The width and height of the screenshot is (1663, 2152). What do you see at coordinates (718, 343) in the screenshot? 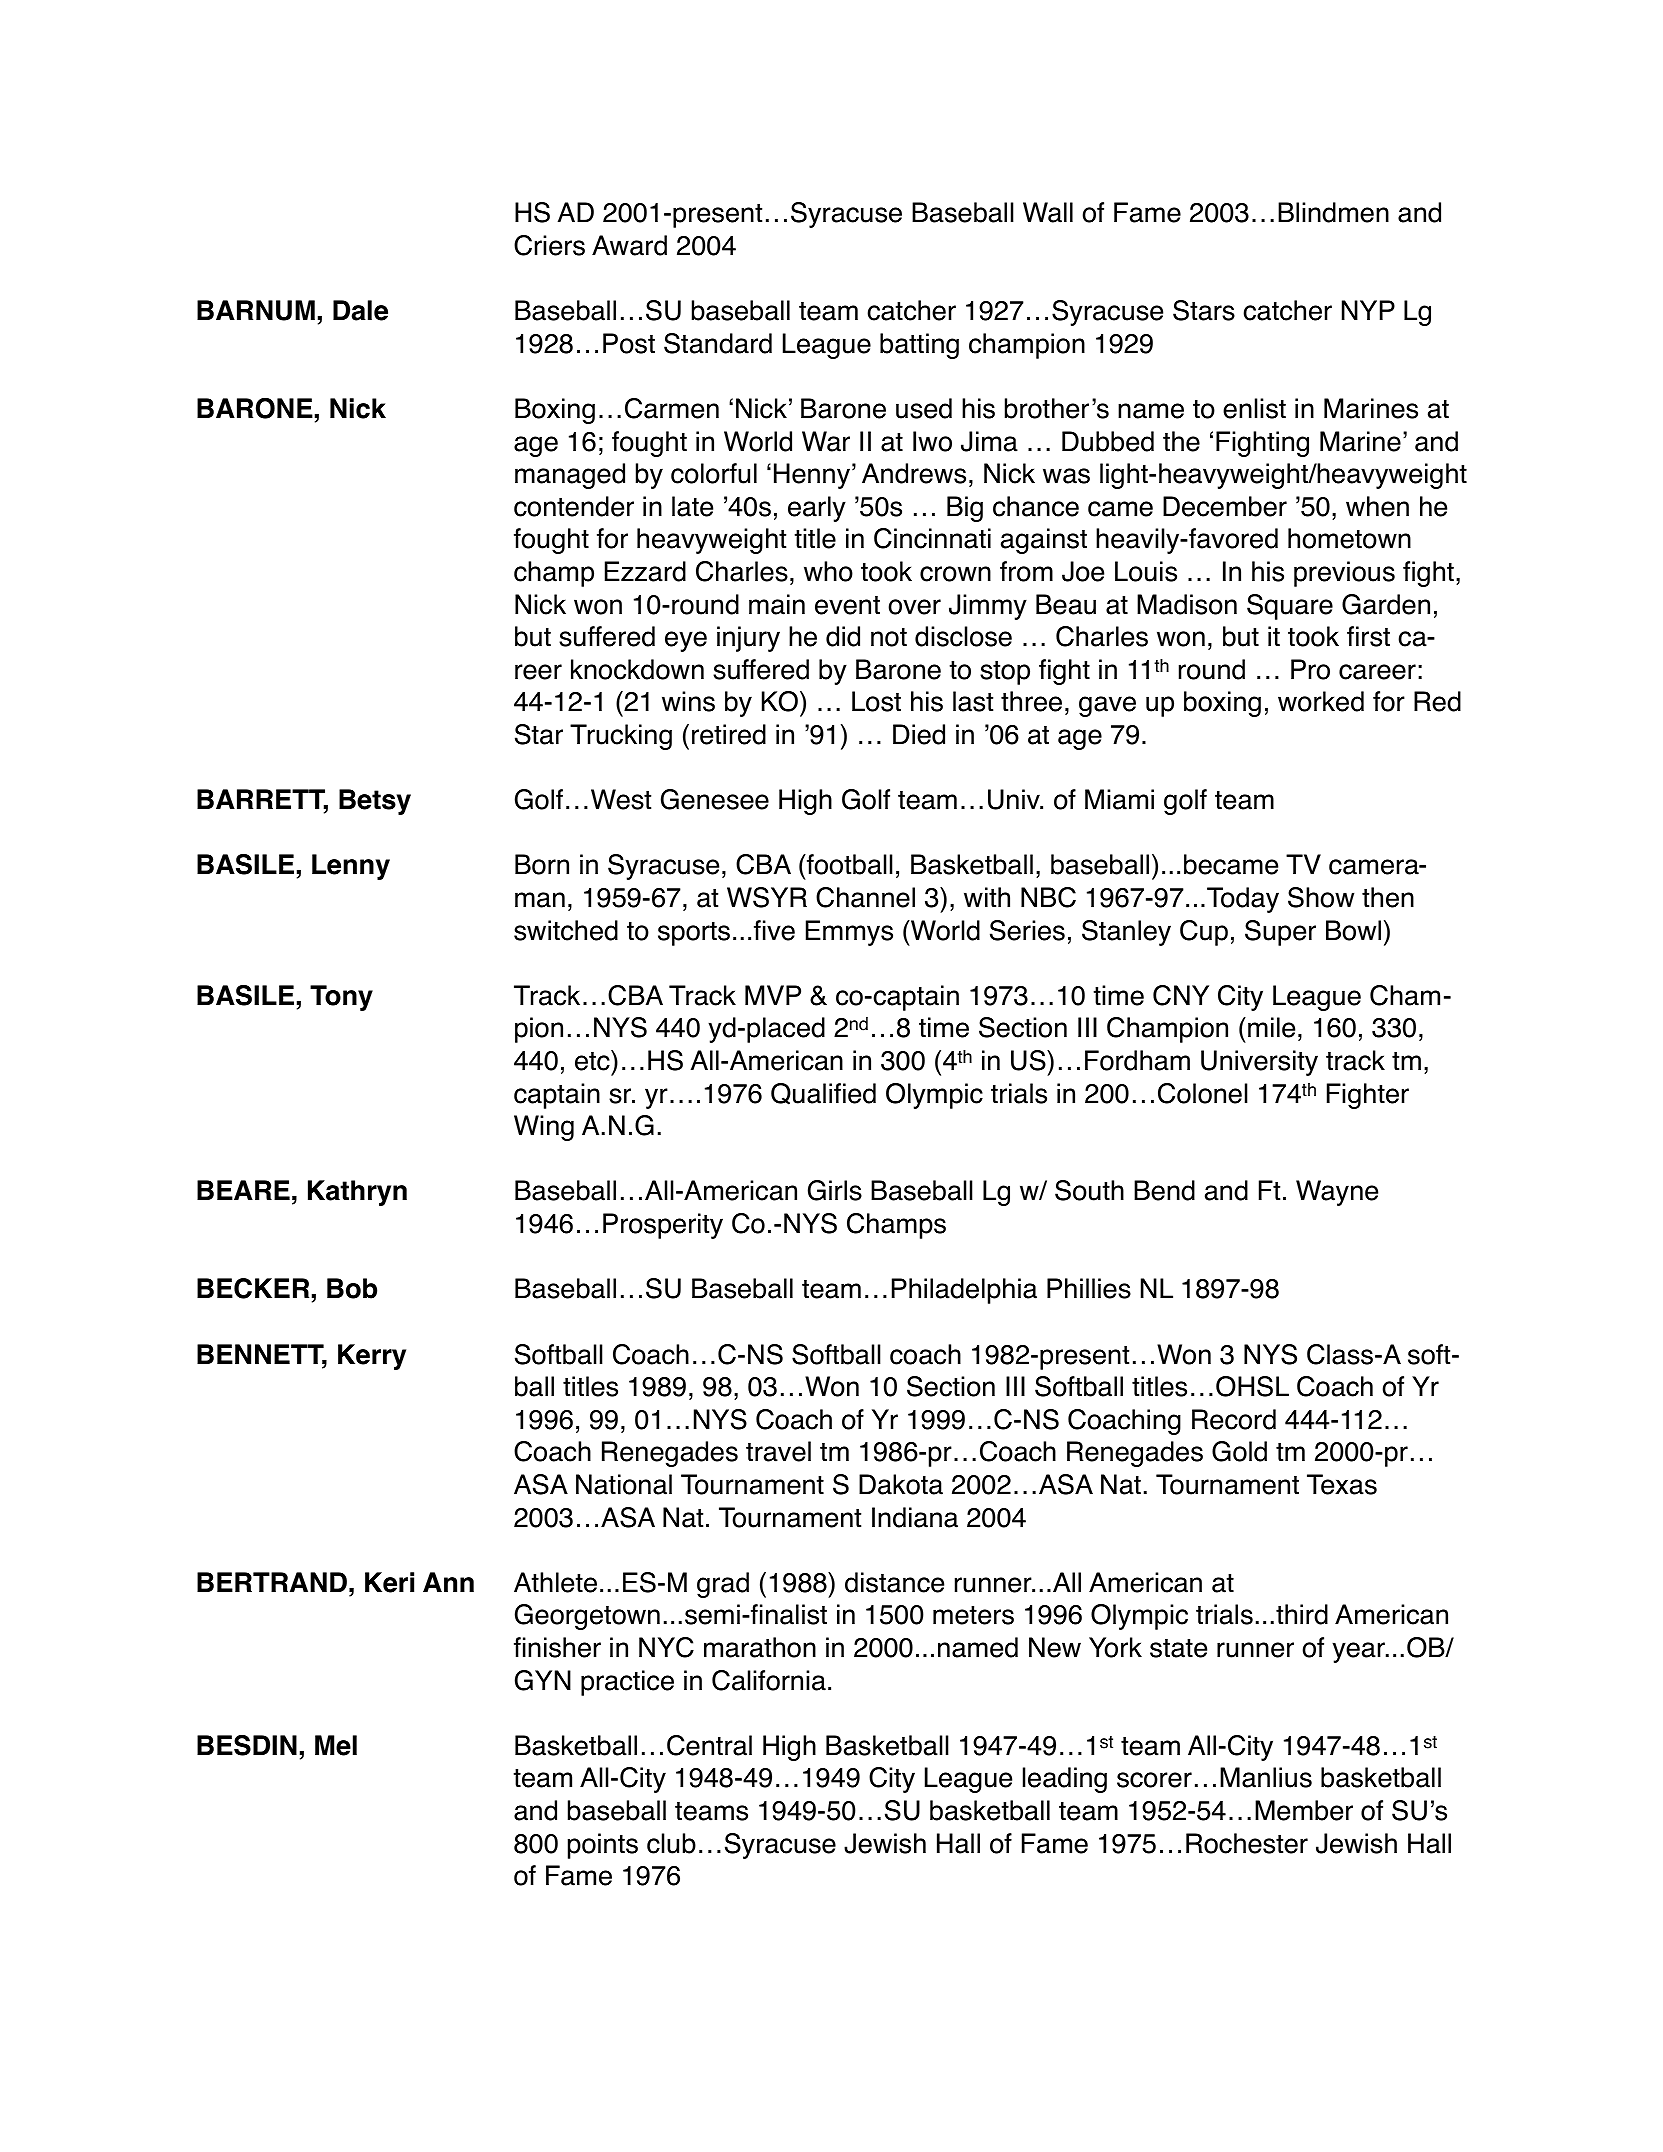
I see `Standard` at bounding box center [718, 343].
